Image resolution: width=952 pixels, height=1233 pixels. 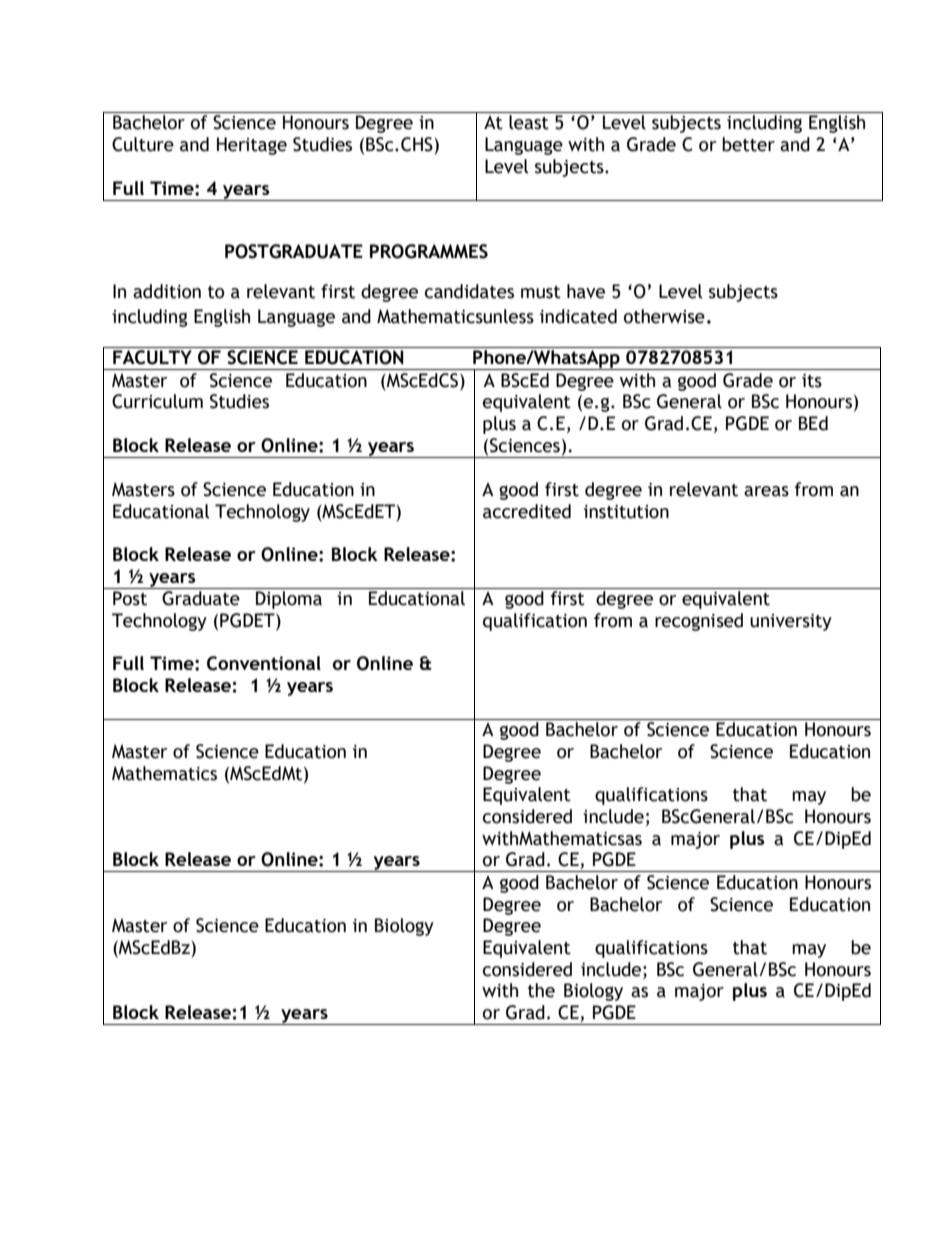 What do you see at coordinates (167, 291) in the page?
I see `addition` at bounding box center [167, 291].
